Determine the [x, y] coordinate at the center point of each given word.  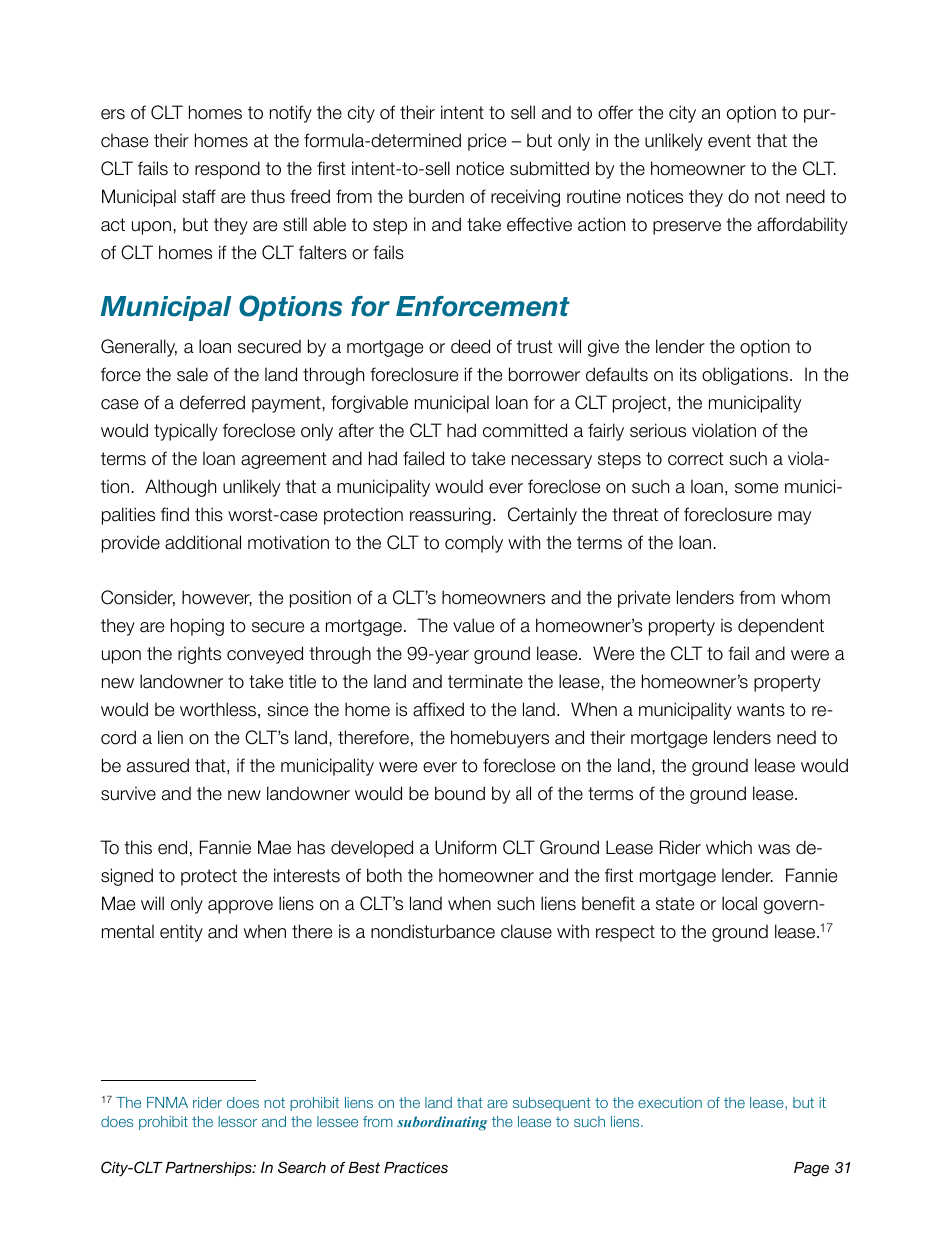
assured [158, 765]
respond [227, 170]
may [794, 518]
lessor [237, 1121]
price [487, 142]
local [739, 903]
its [688, 374]
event [729, 141]
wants [761, 710]
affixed [438, 709]
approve [240, 907]
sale [192, 374]
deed [470, 346]
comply [474, 544]
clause [526, 931]
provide [131, 544]
